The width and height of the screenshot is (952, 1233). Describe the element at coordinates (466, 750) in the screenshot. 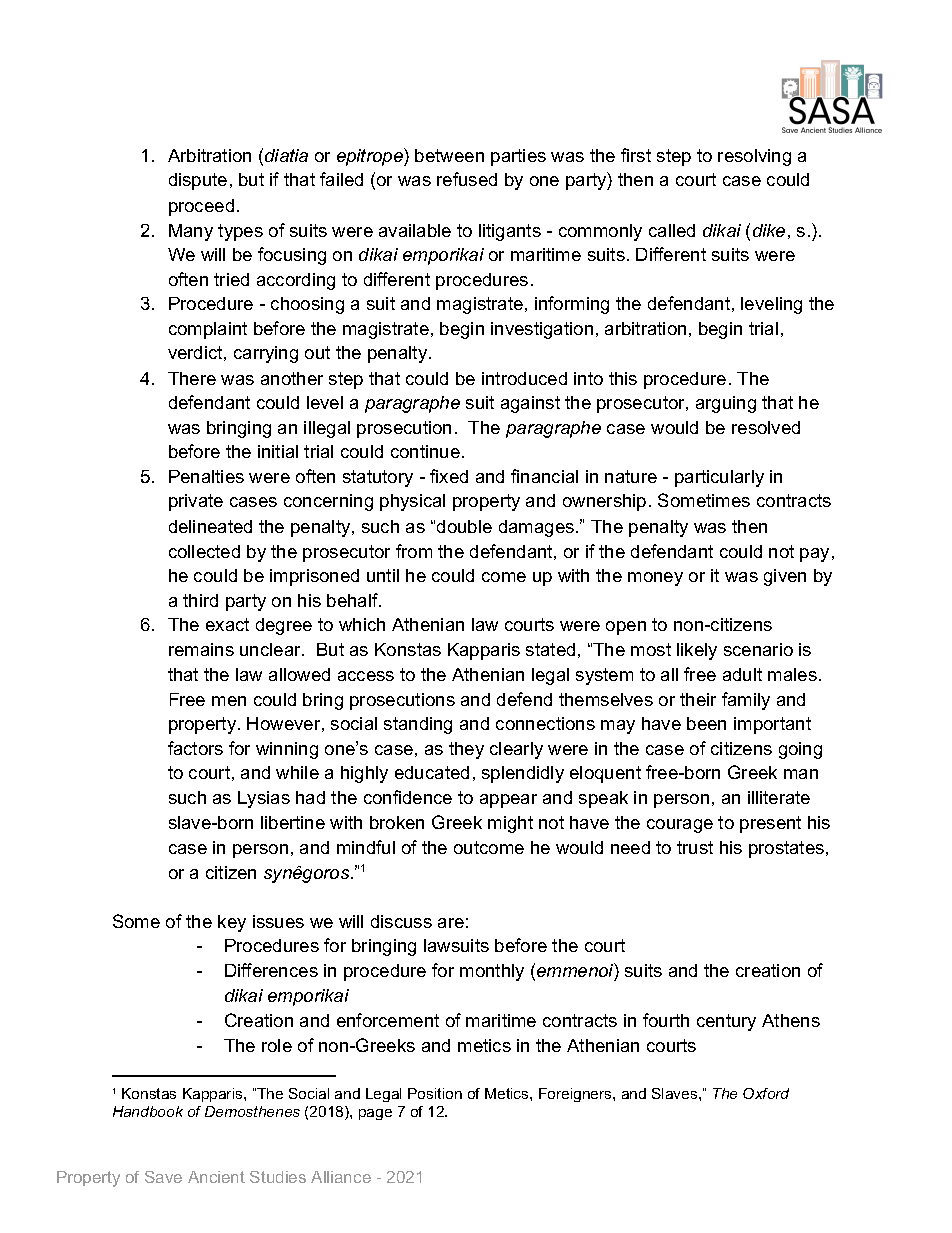

I see `they` at that location.
